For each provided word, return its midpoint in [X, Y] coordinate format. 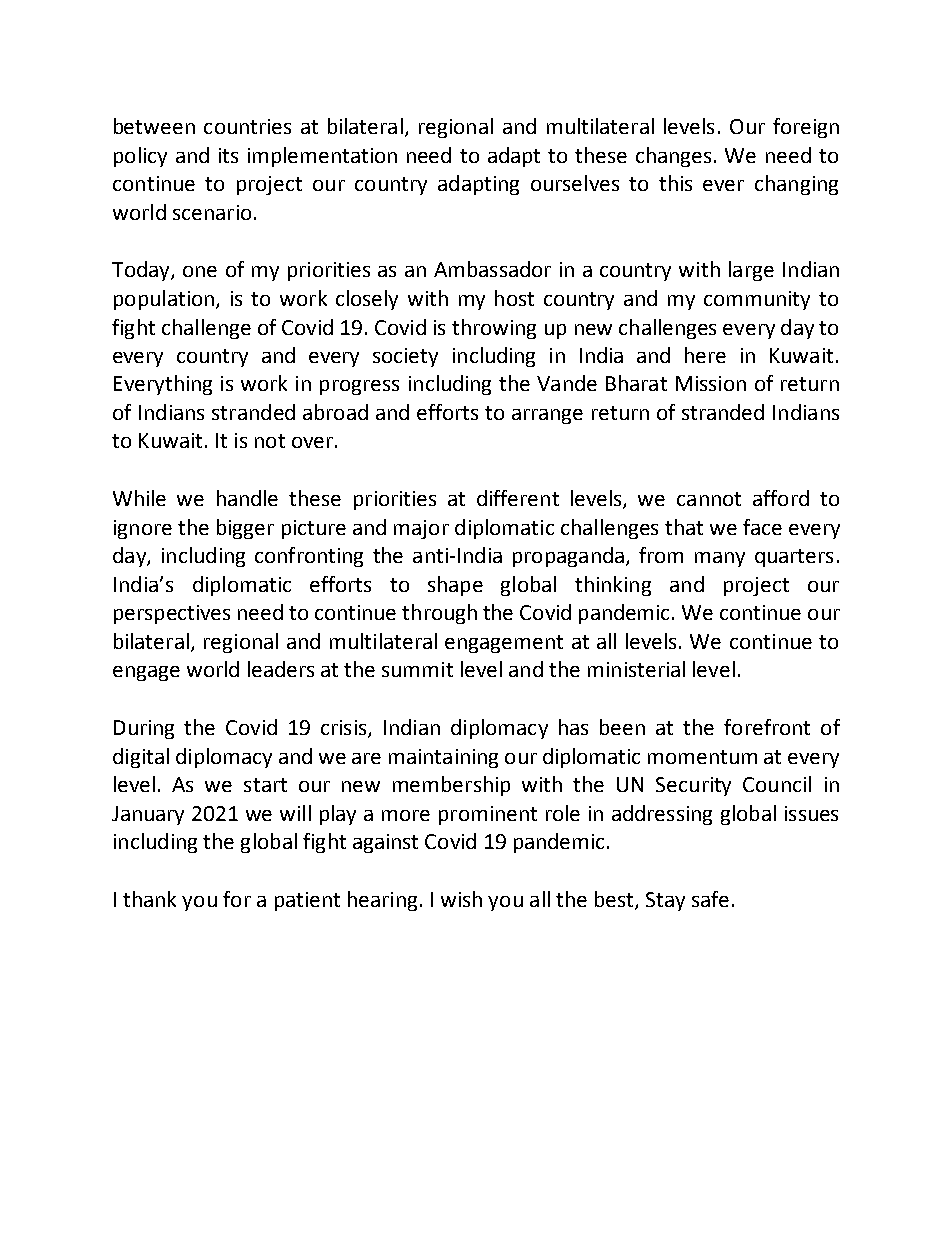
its [228, 155]
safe [710, 899]
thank [149, 899]
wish [461, 899]
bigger [245, 529]
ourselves [575, 183]
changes [675, 157]
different [518, 498]
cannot [709, 499]
